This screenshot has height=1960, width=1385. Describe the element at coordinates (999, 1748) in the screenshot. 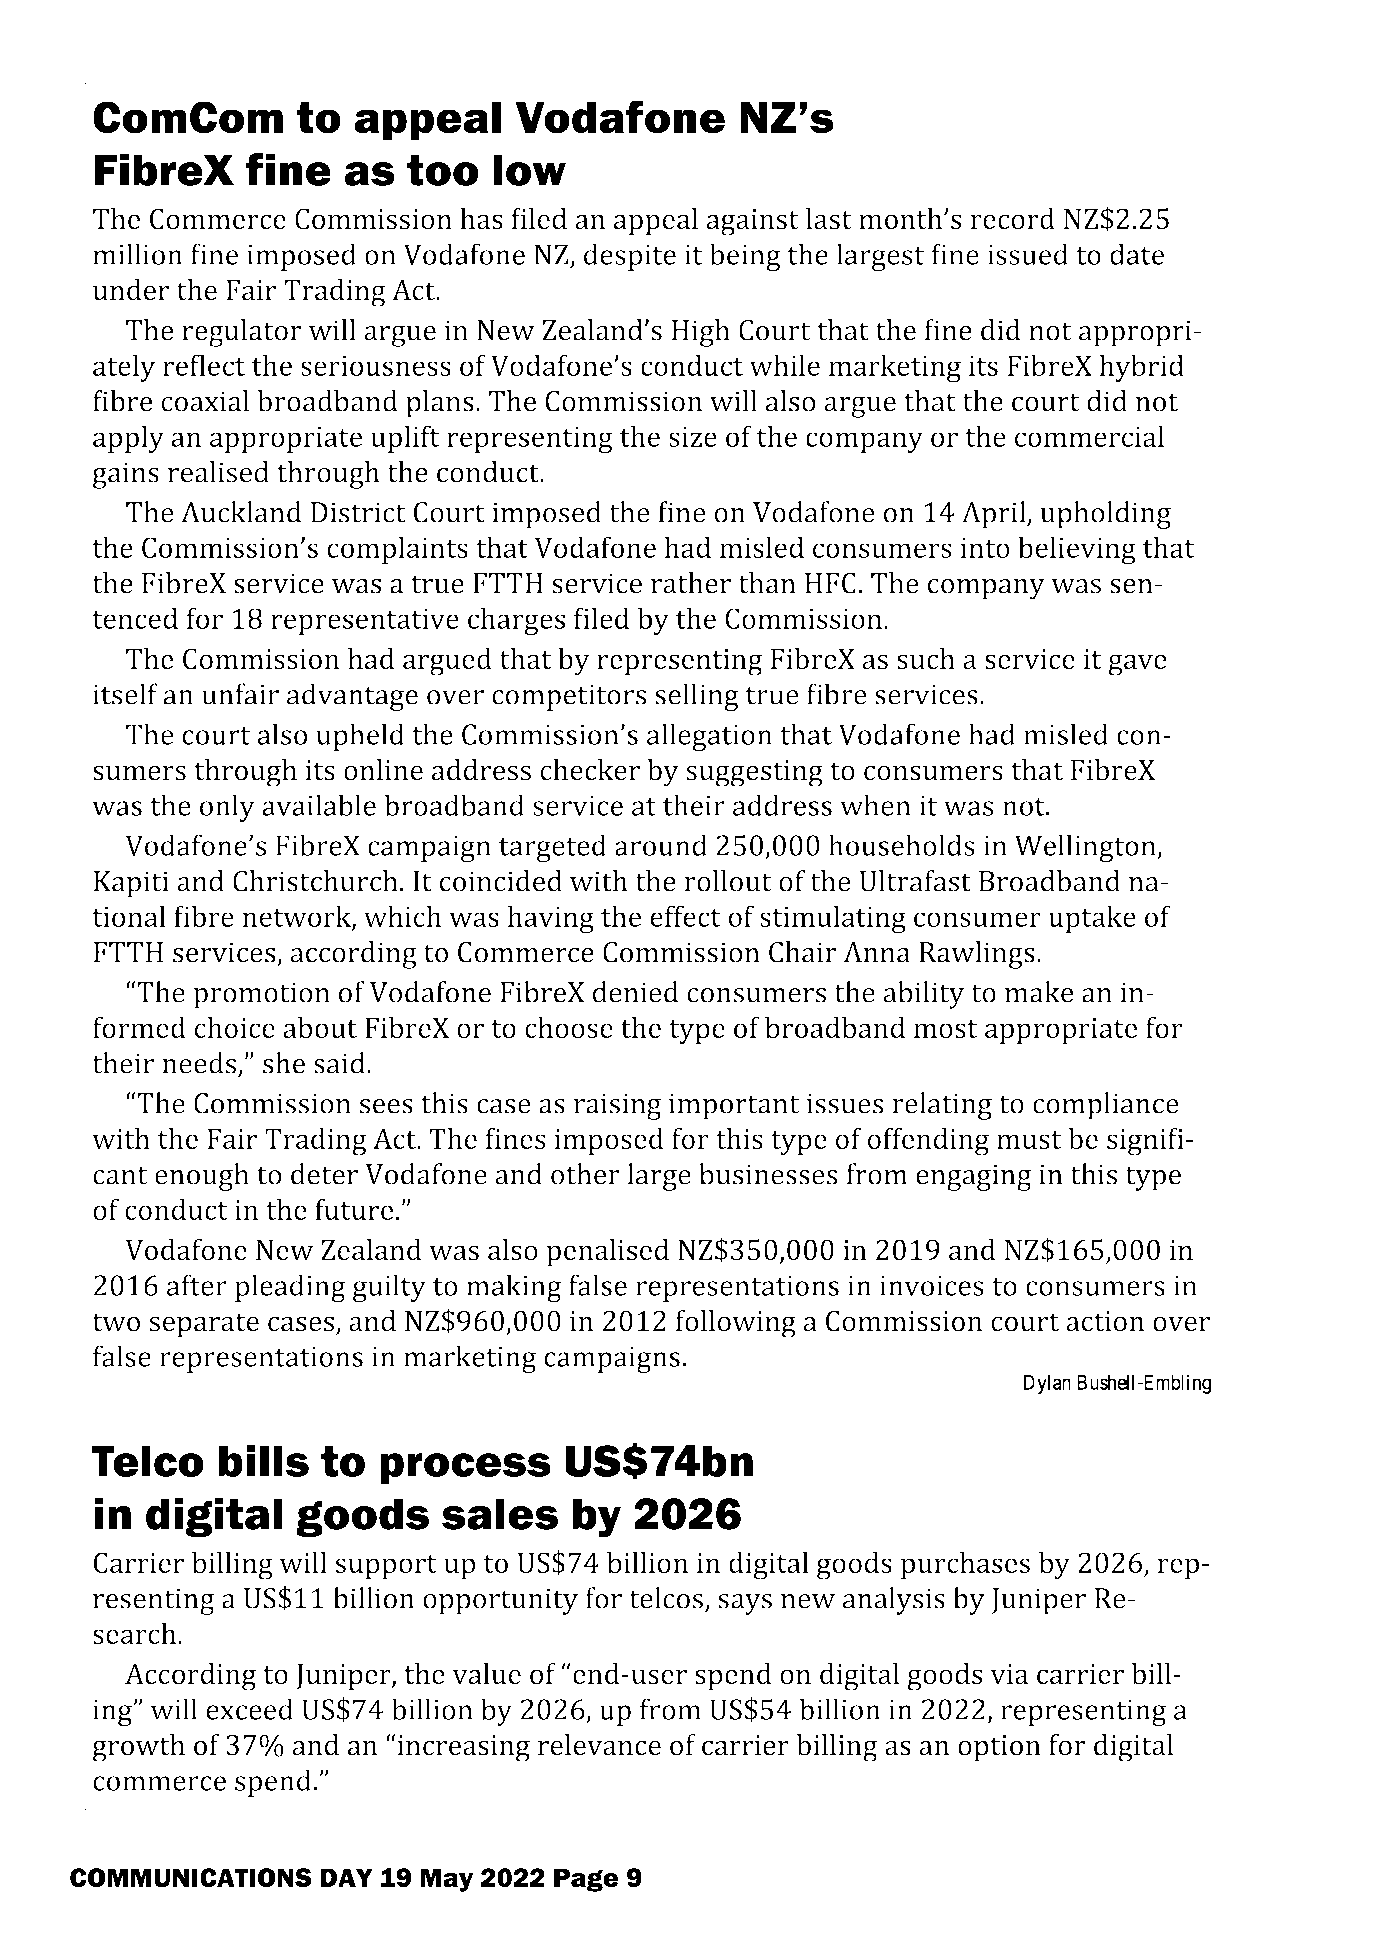

I see `option` at that location.
